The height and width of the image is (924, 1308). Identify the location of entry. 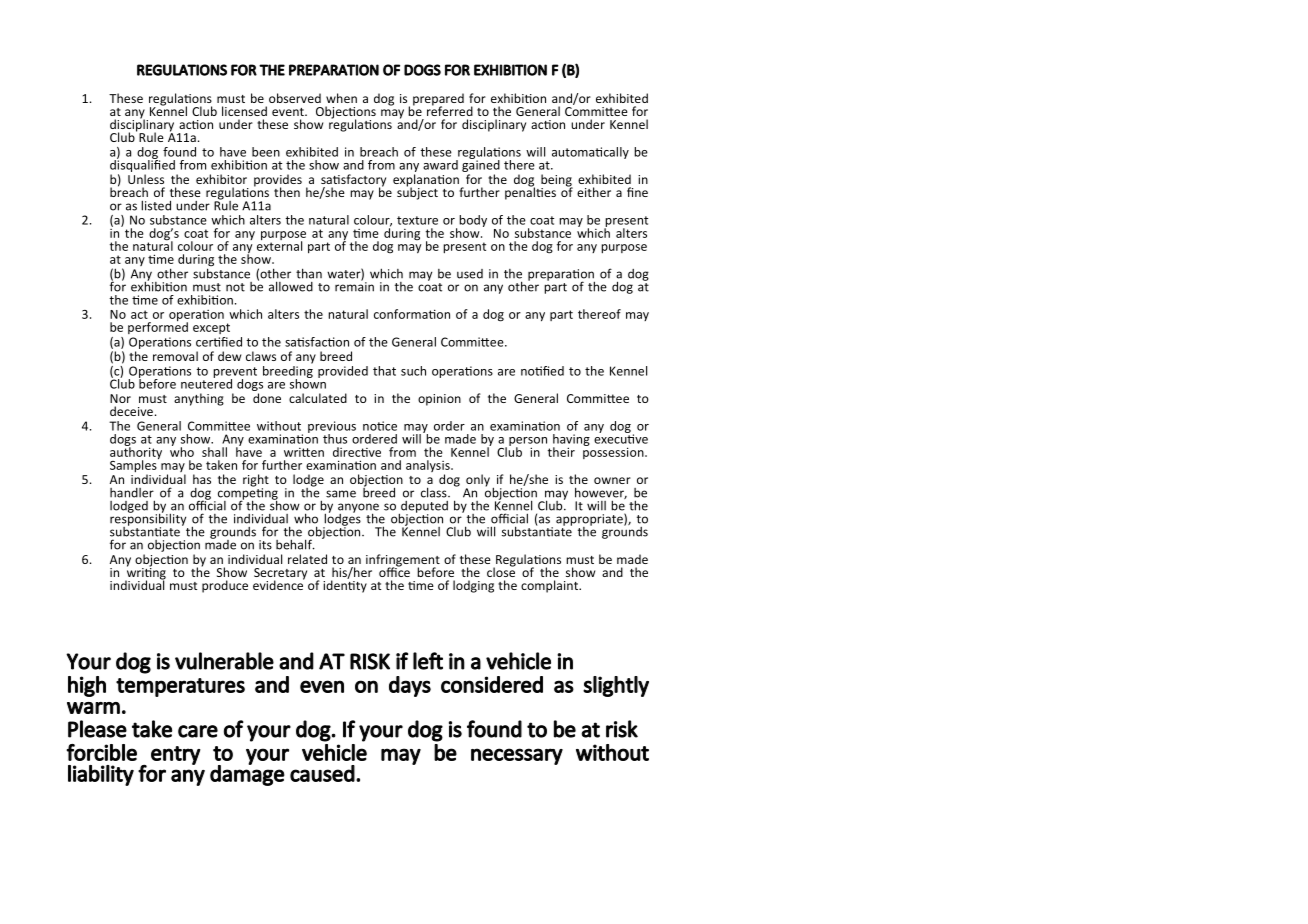
(175, 755).
